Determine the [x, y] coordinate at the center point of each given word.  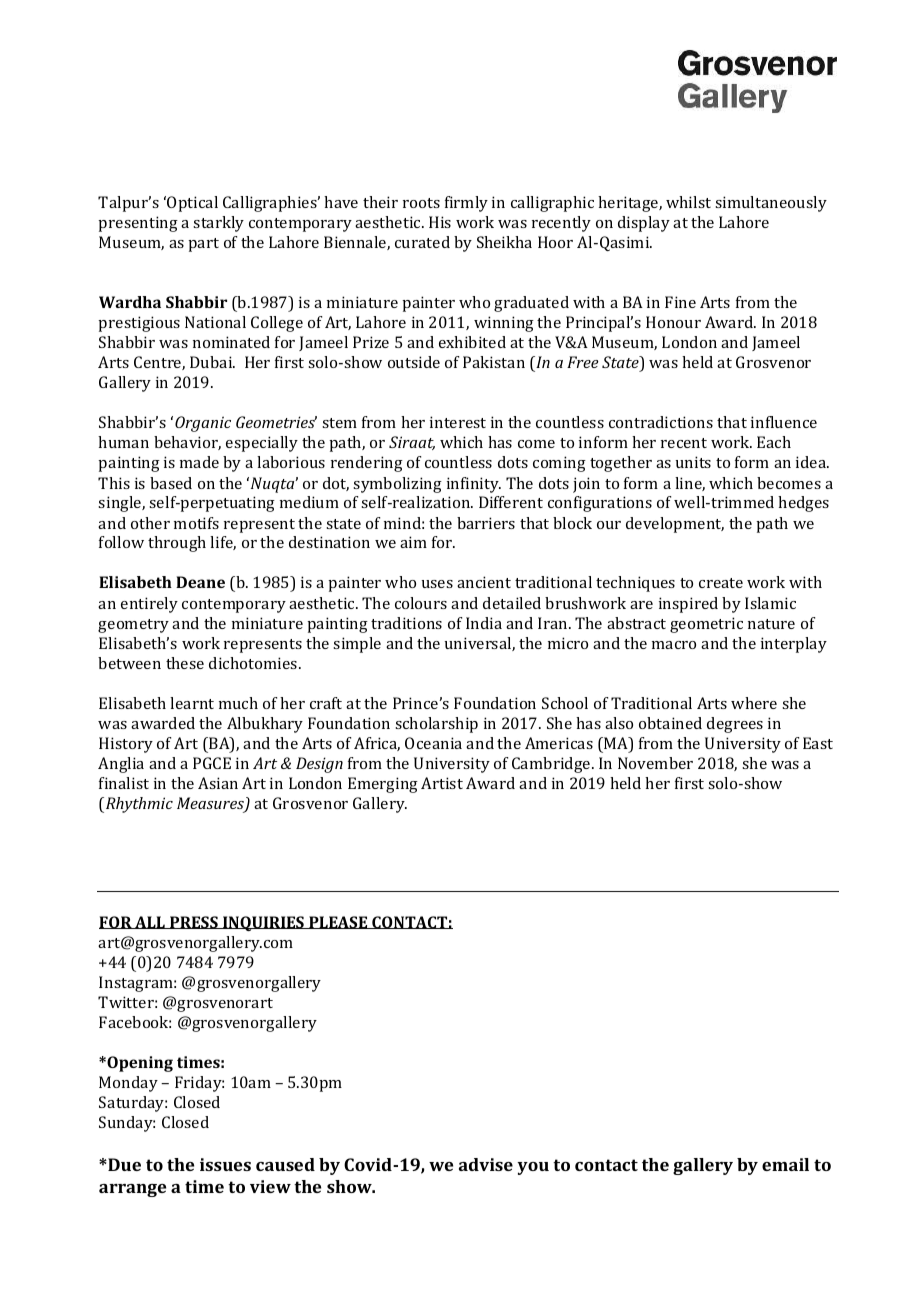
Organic [203, 424]
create [721, 583]
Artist [442, 783]
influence [784, 422]
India [484, 623]
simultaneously [771, 204]
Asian [218, 783]
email [785, 1164]
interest [458, 422]
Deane [200, 582]
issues [225, 1164]
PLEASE [338, 922]
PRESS [194, 922]
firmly [466, 204]
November [655, 763]
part [203, 245]
